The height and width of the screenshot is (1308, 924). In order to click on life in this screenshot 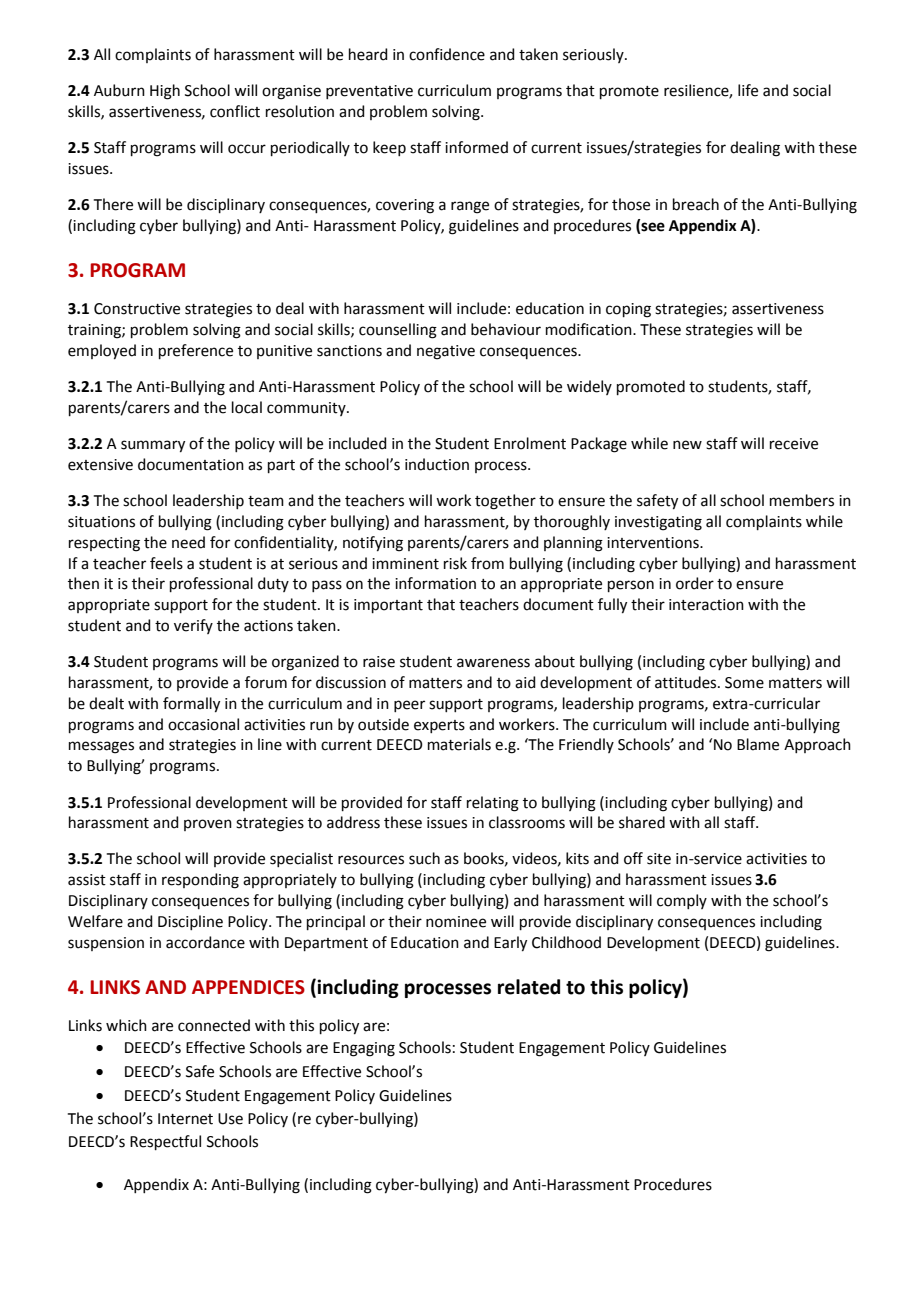, I will do `click(748, 90)`.
